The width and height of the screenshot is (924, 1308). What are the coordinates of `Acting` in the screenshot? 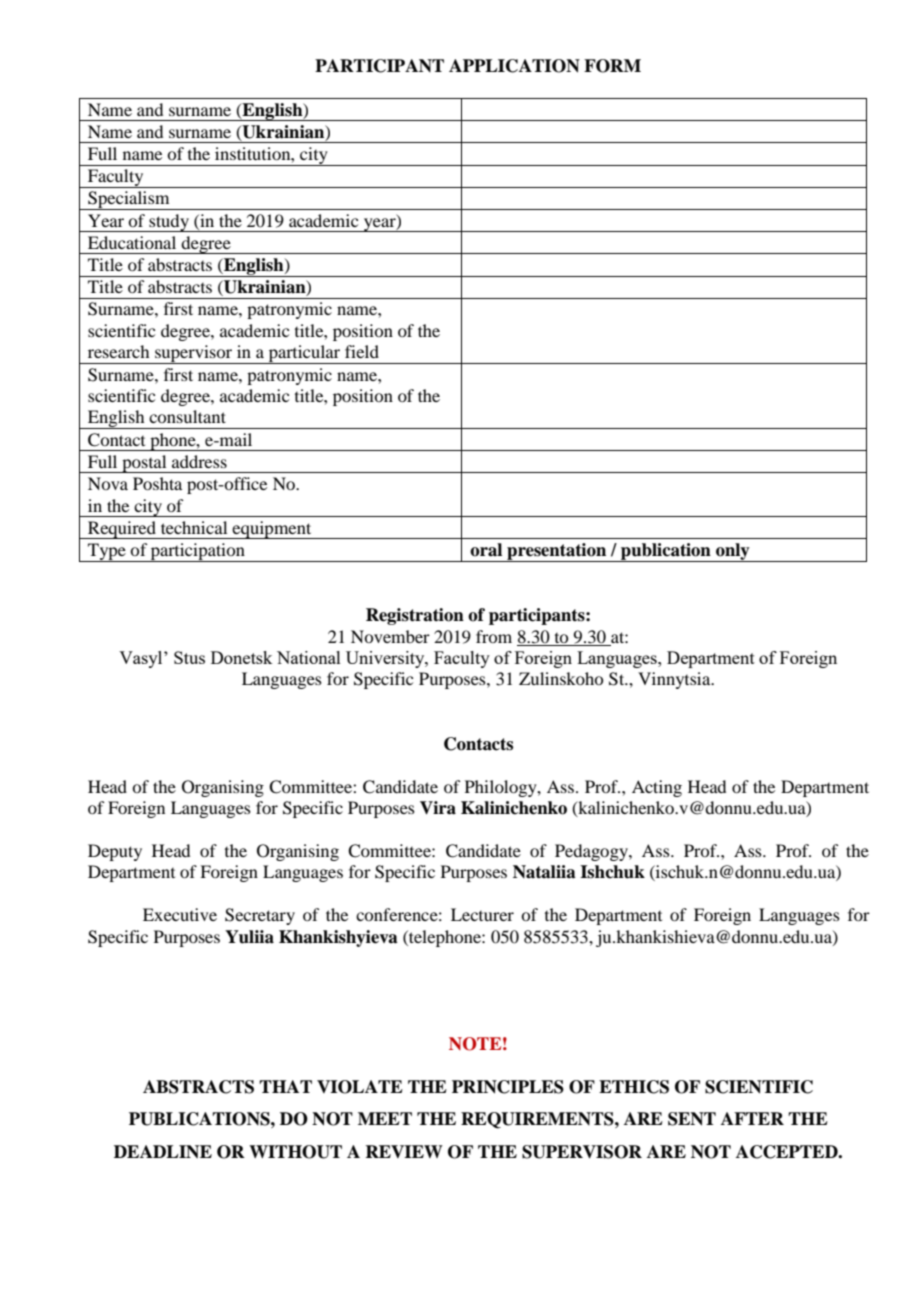 It's located at (657, 788).
